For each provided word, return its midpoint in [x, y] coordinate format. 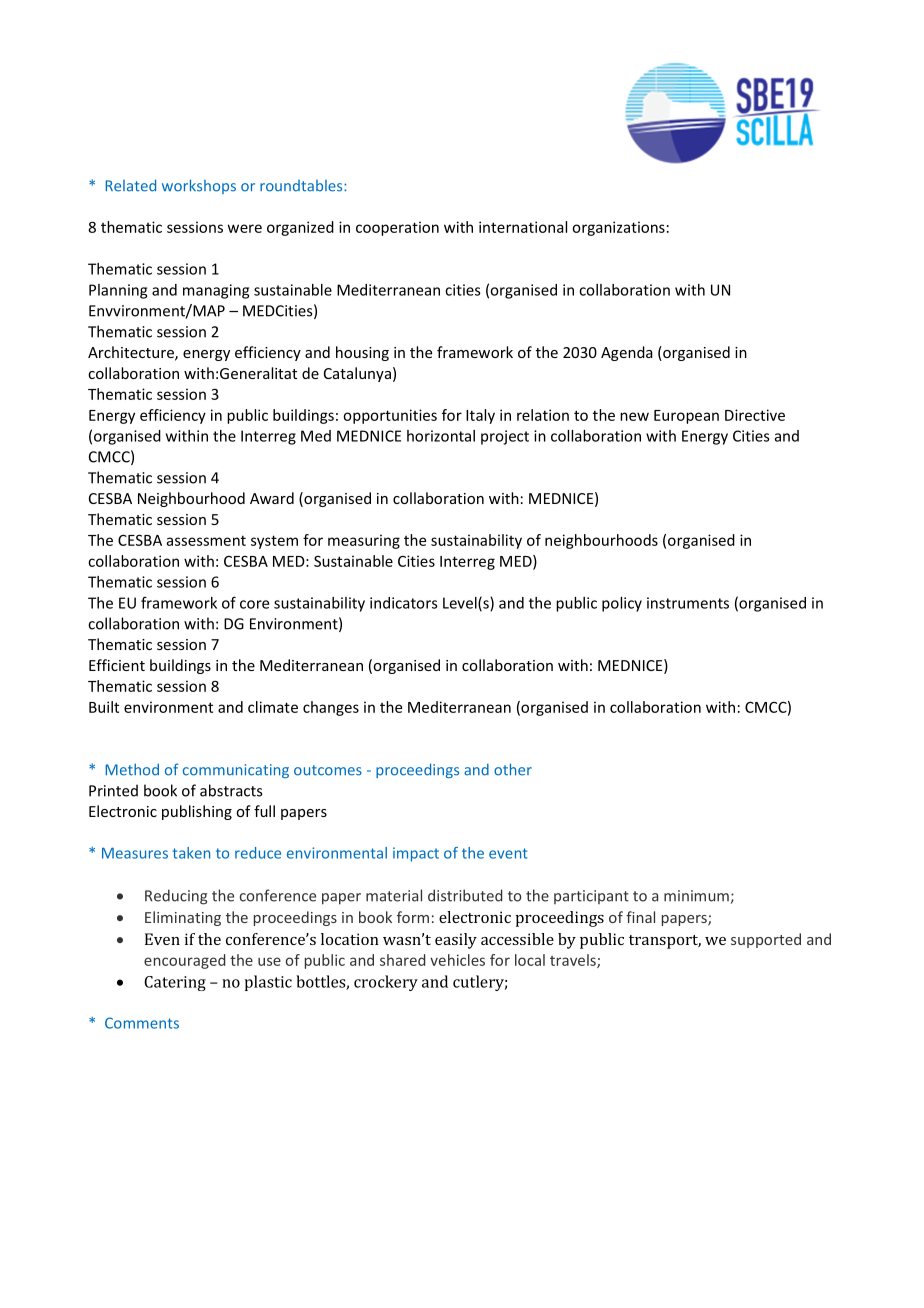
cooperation [397, 228]
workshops [199, 186]
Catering [175, 983]
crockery [386, 983]
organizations [618, 228]
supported [766, 940]
